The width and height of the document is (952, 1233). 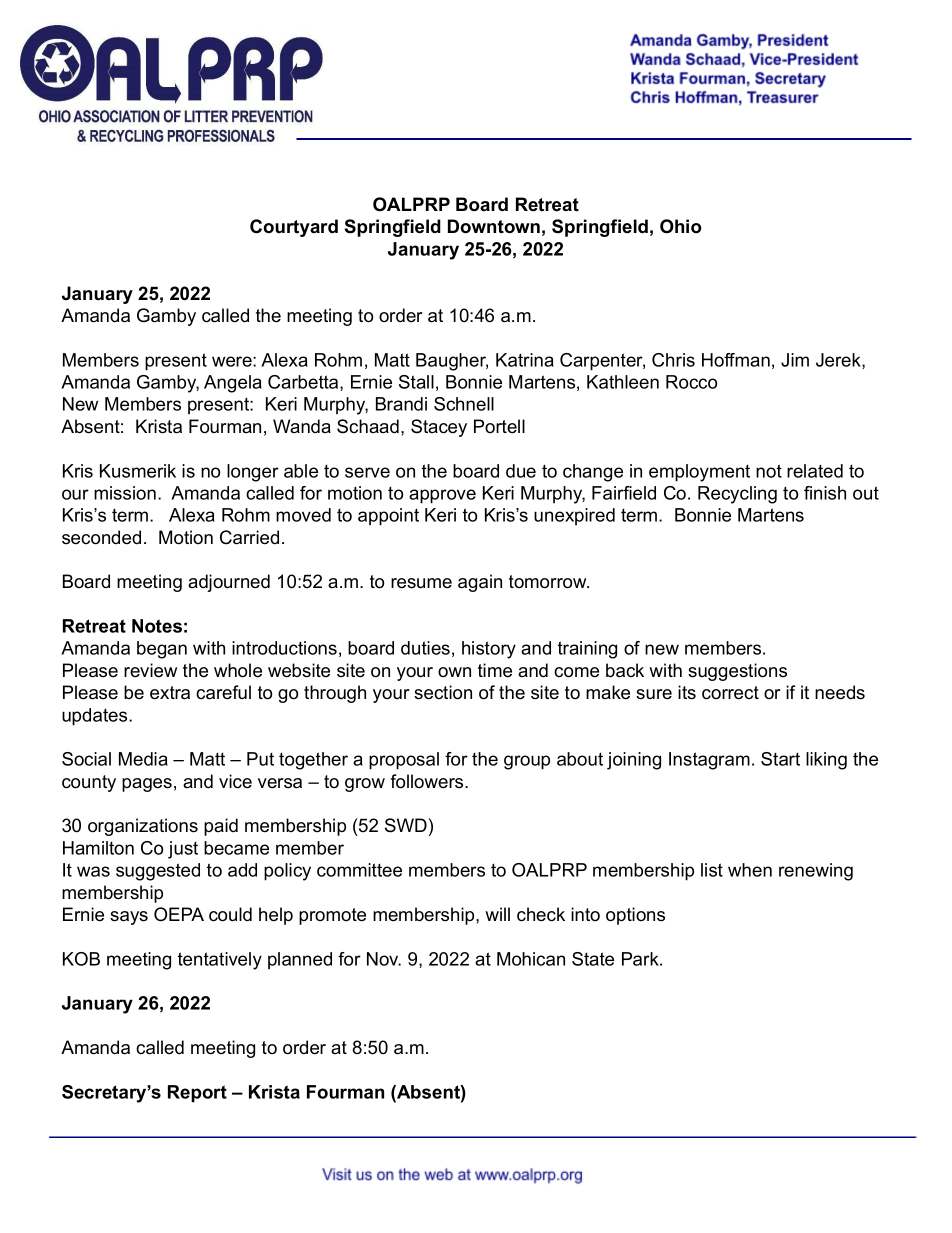 What do you see at coordinates (162, 650) in the document?
I see `began` at bounding box center [162, 650].
